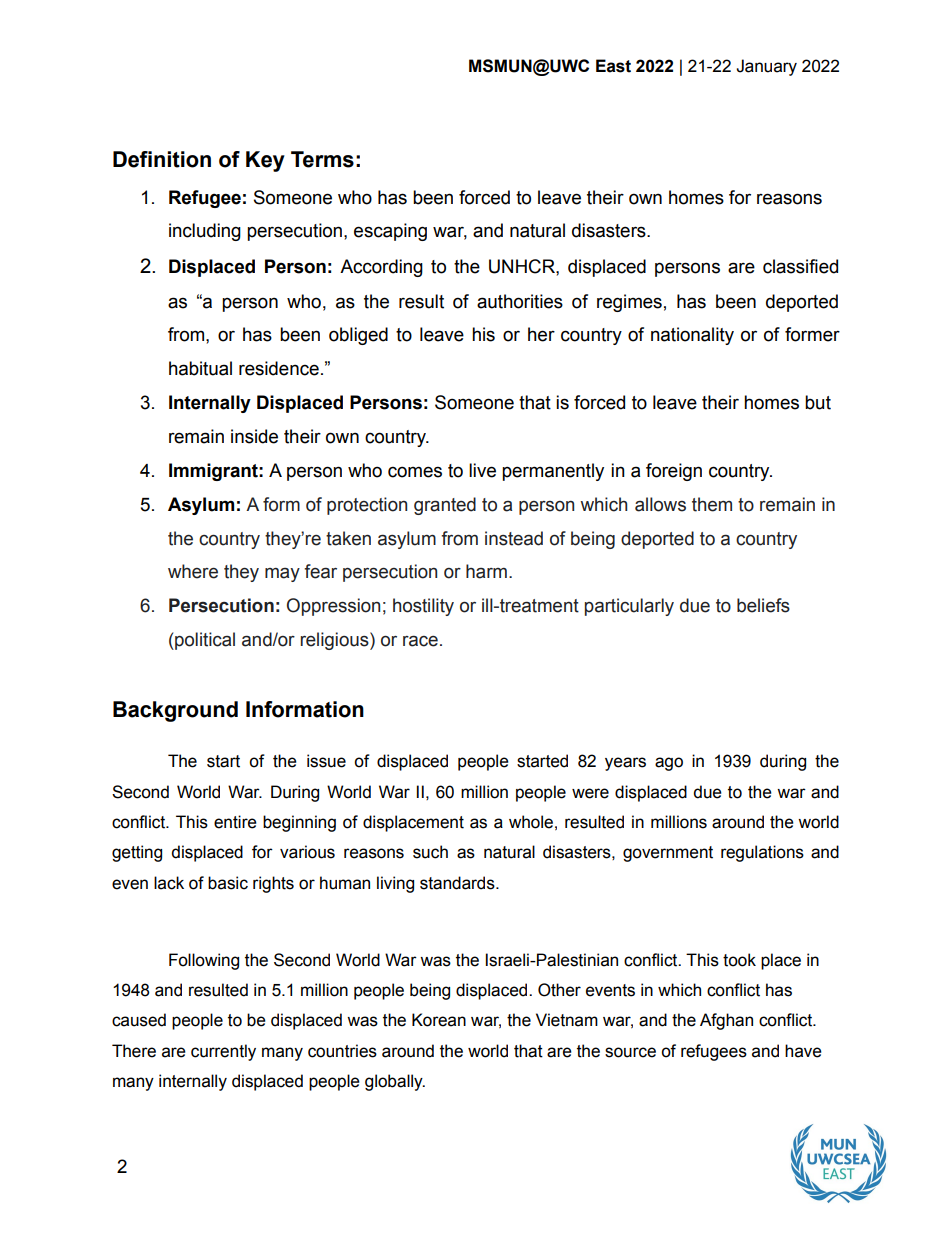  I want to click on Afghan, so click(726, 1021).
